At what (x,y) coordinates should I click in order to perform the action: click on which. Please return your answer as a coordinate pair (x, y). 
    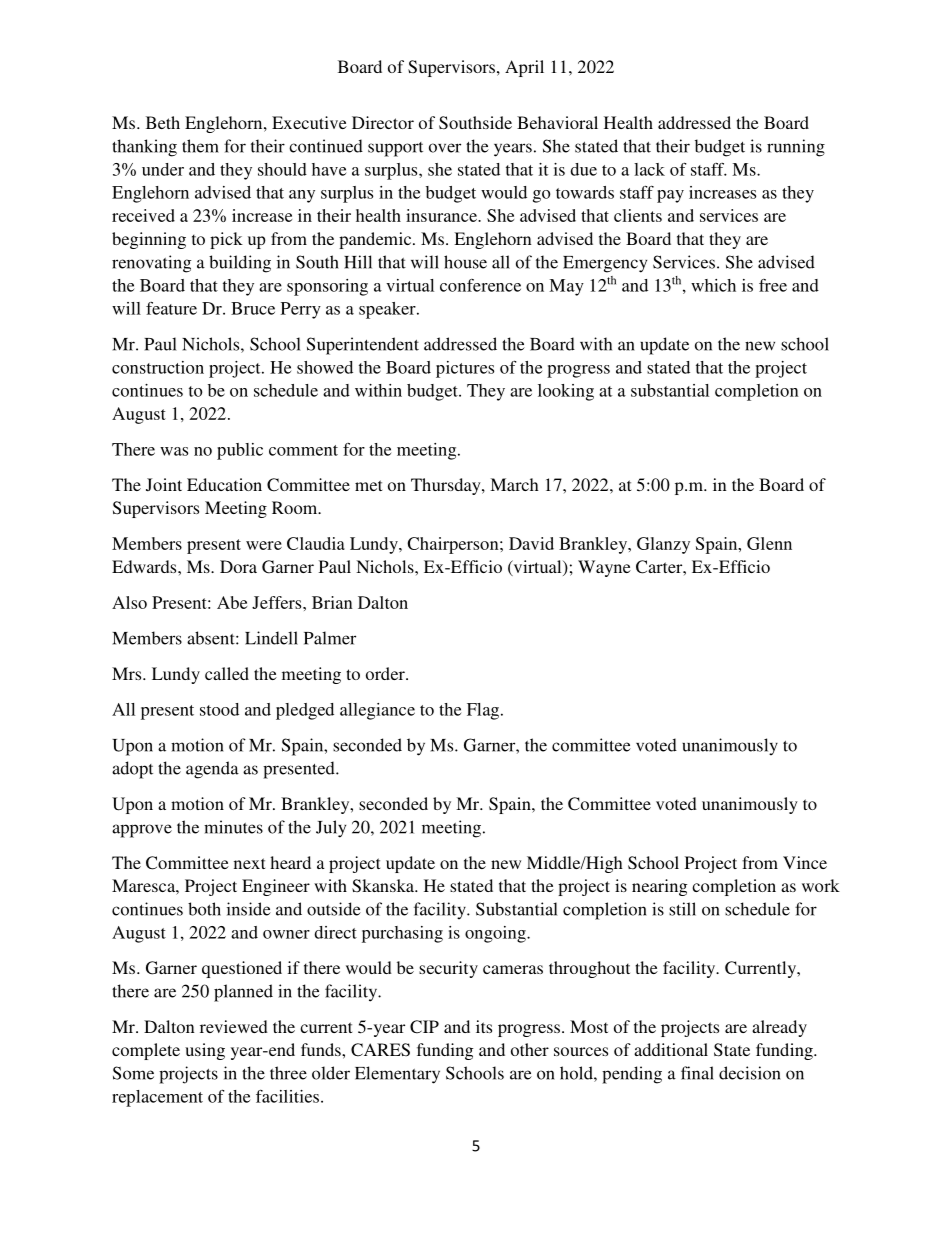
    Looking at the image, I should click on (713, 285).
